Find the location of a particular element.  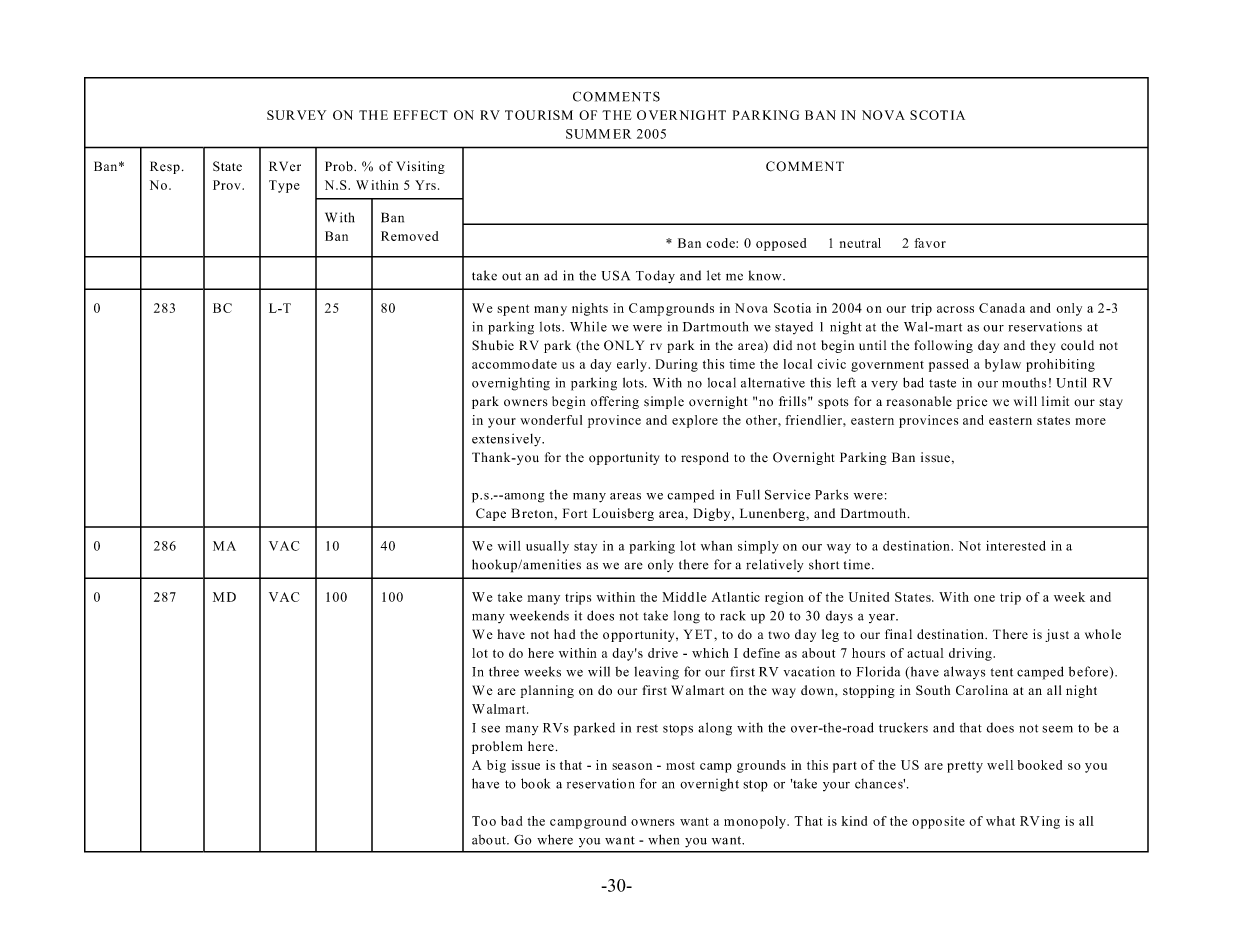

Cape is located at coordinates (491, 514).
